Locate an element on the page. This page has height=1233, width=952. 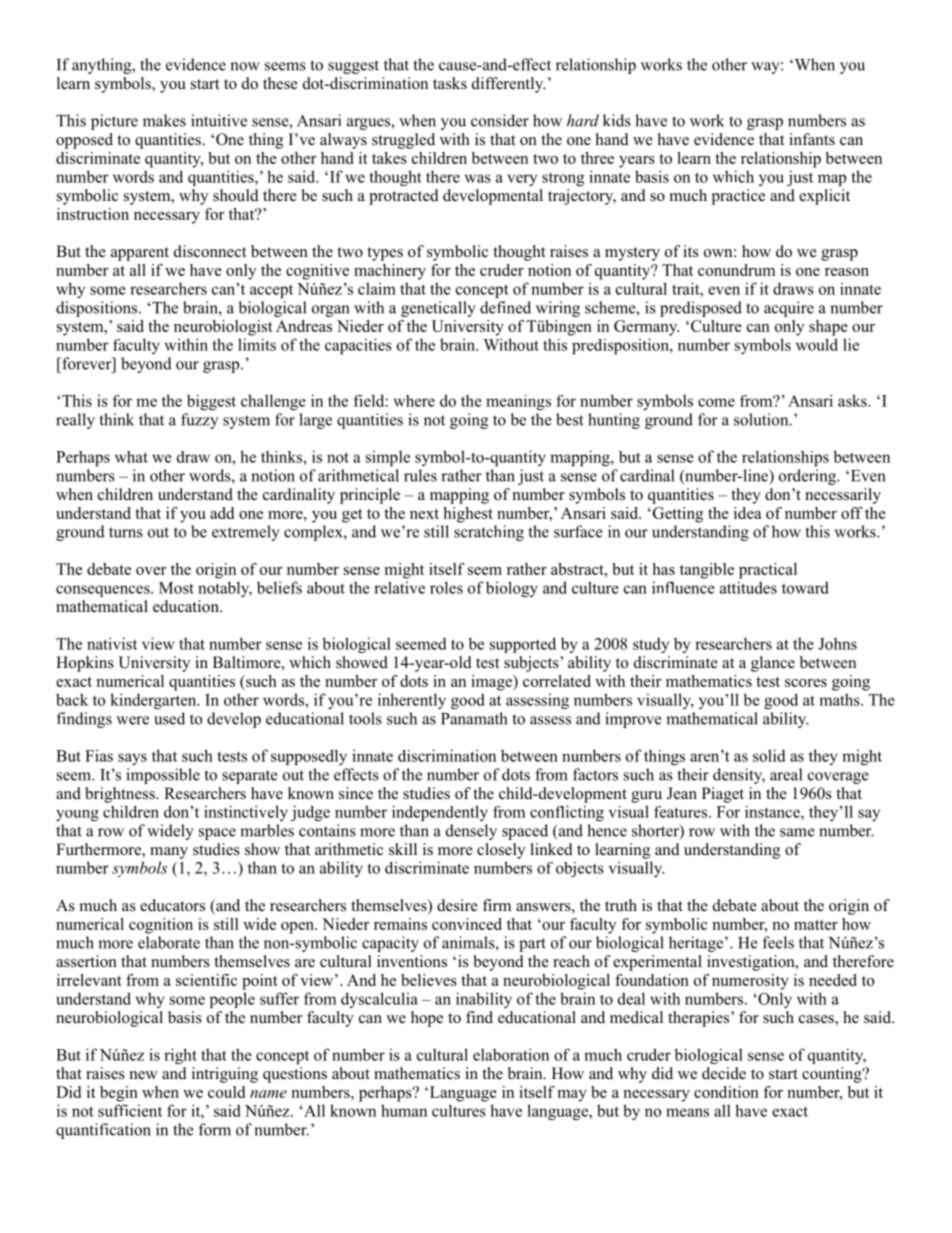
Most is located at coordinates (176, 588).
